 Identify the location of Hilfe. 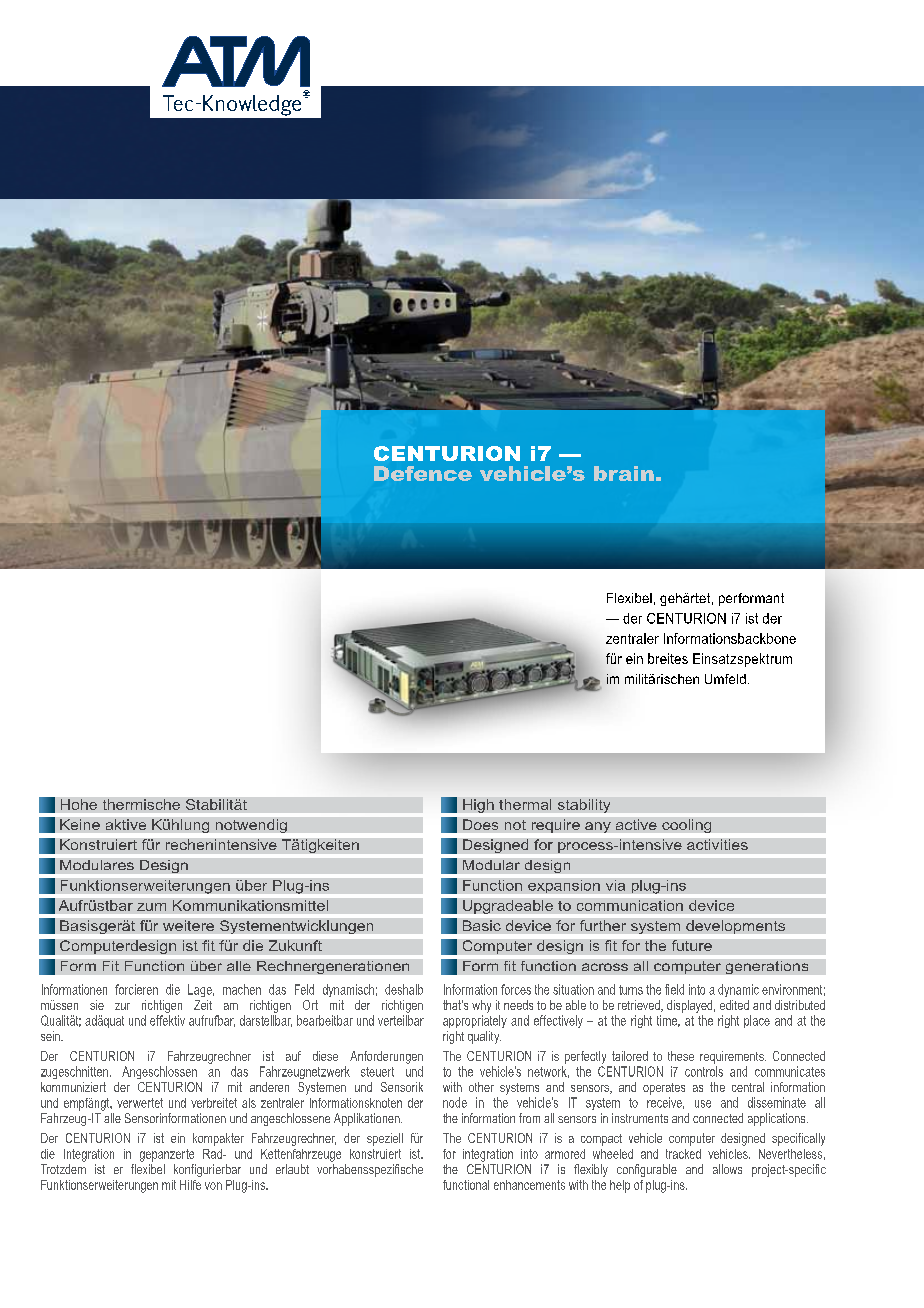
(190, 1185).
